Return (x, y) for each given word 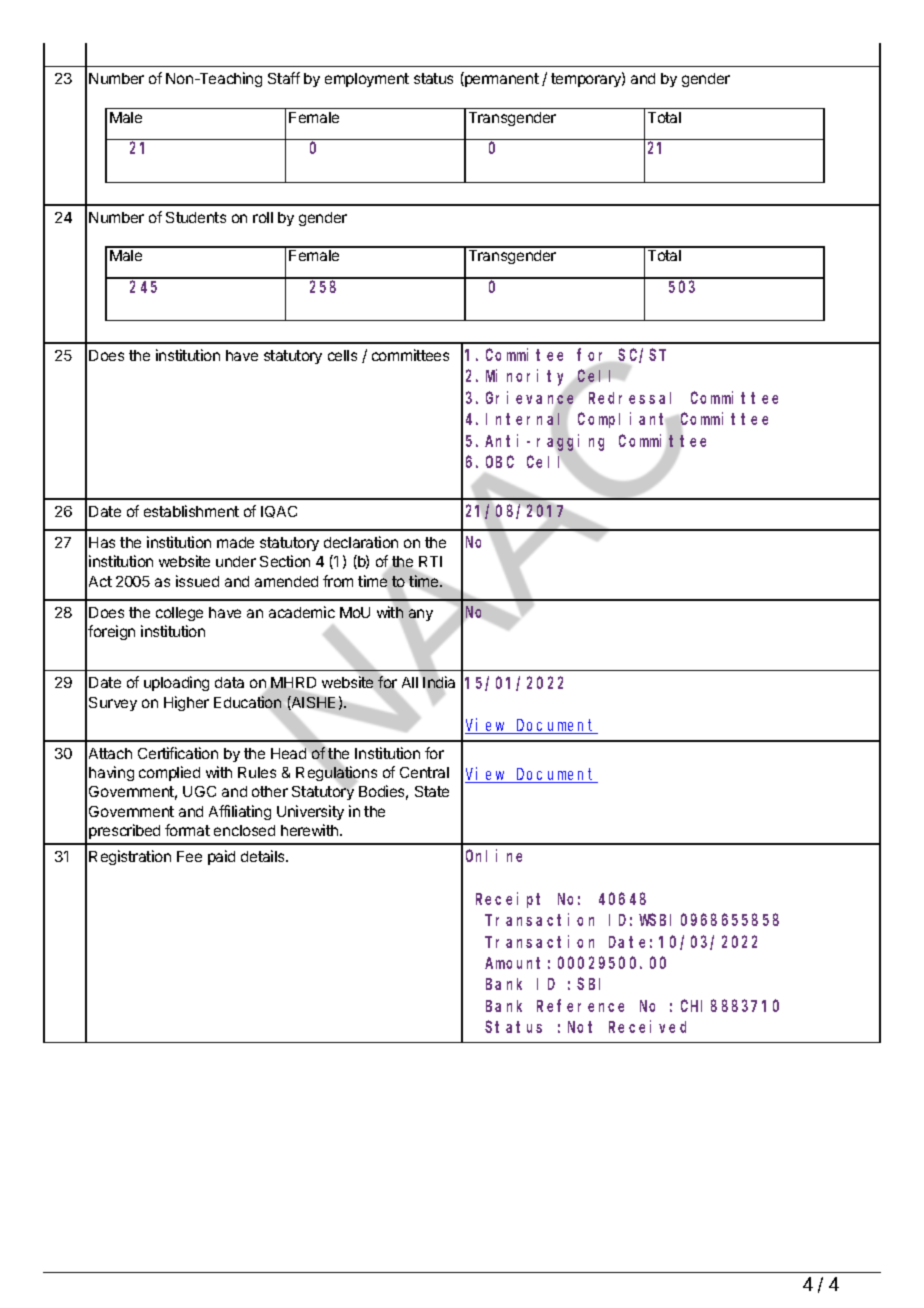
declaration (361, 542)
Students (196, 217)
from (338, 581)
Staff (284, 78)
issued (197, 581)
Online (494, 855)
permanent (501, 79)
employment (367, 80)
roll (263, 217)
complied (169, 773)
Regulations (336, 774)
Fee (189, 856)
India (439, 682)
